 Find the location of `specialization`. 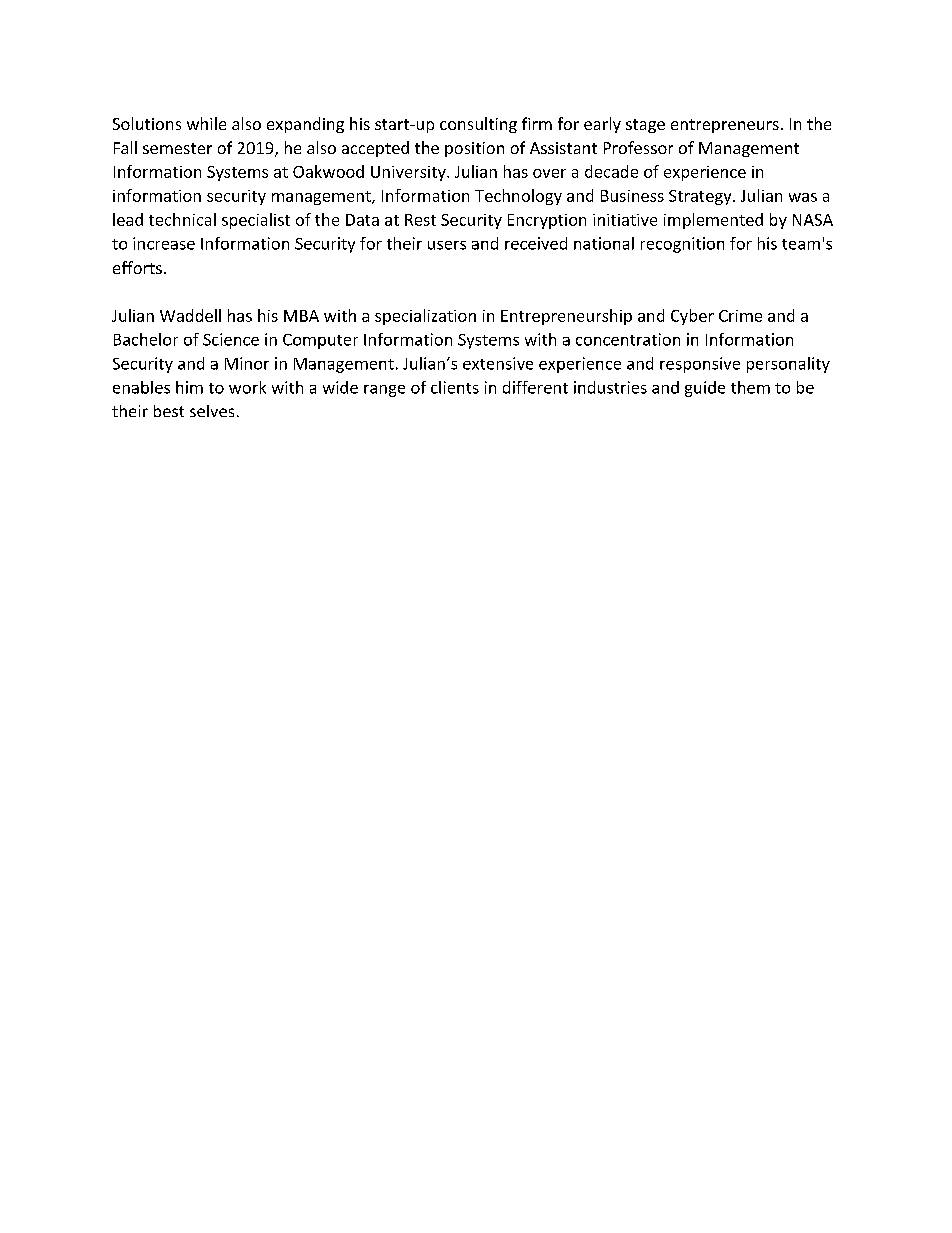

specialization is located at coordinates (425, 317).
